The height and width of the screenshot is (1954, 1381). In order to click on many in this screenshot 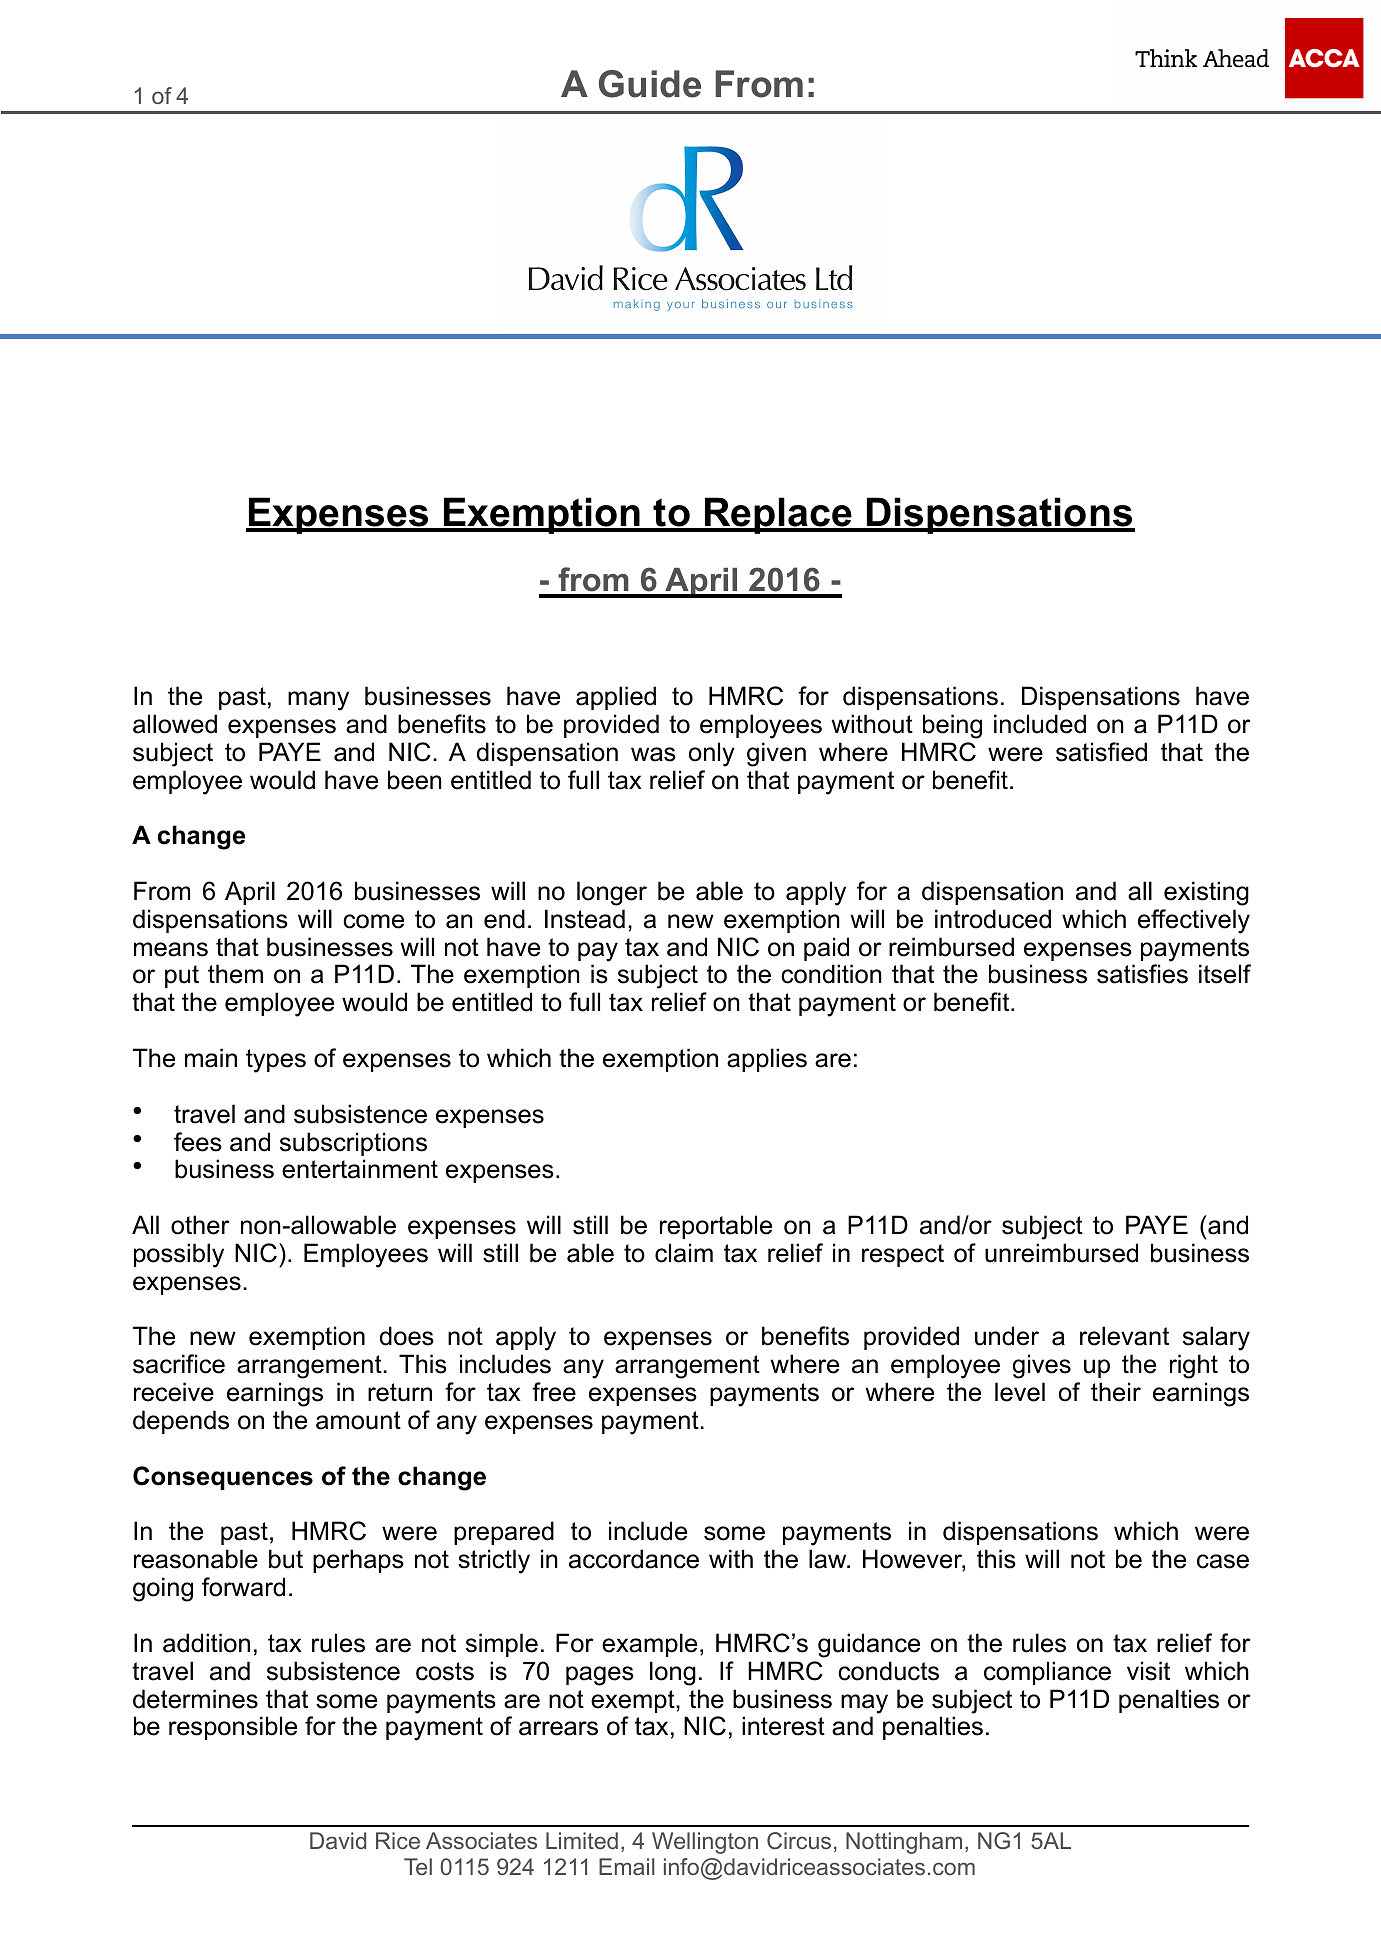, I will do `click(318, 701)`.
